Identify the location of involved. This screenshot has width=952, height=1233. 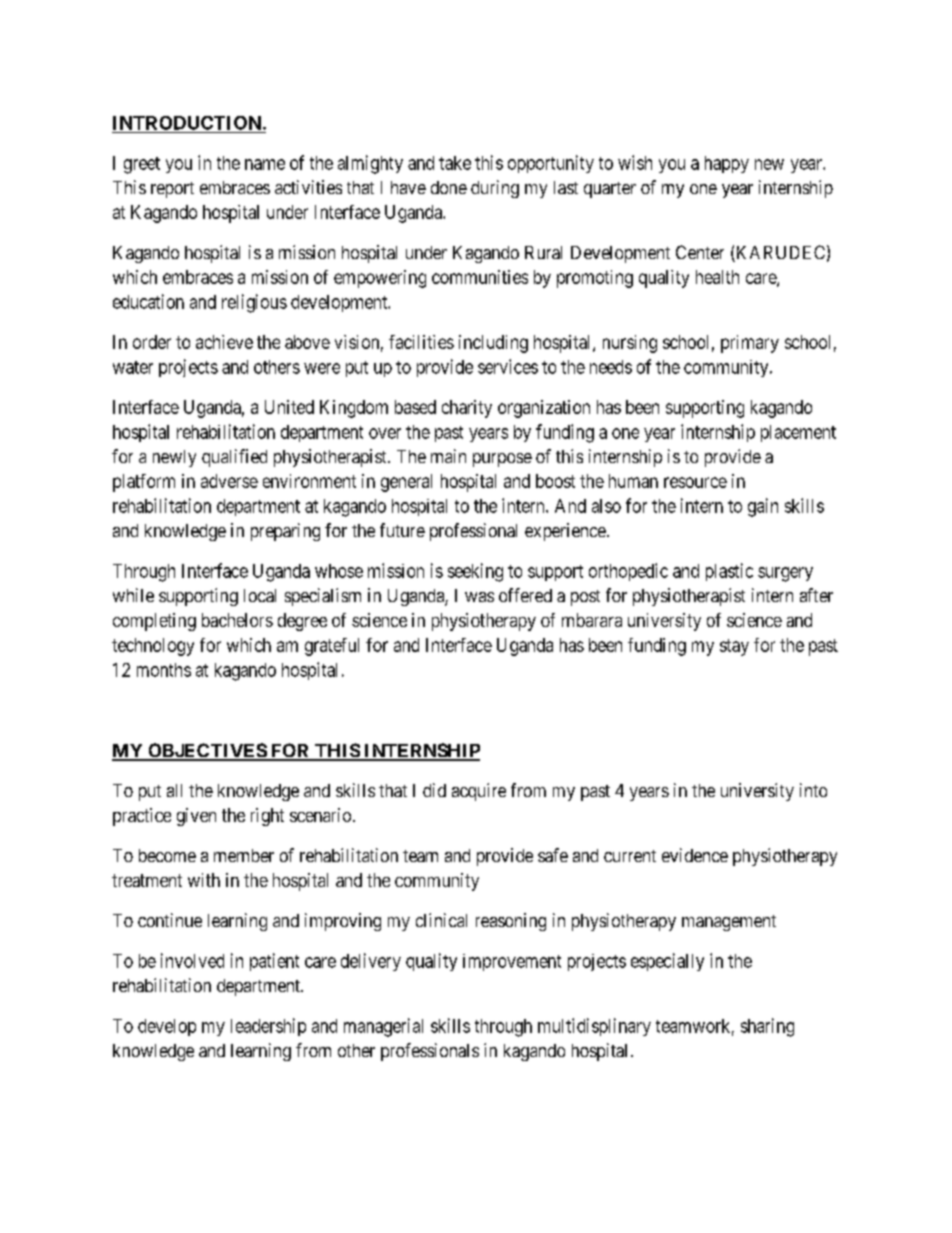
(192, 960).
